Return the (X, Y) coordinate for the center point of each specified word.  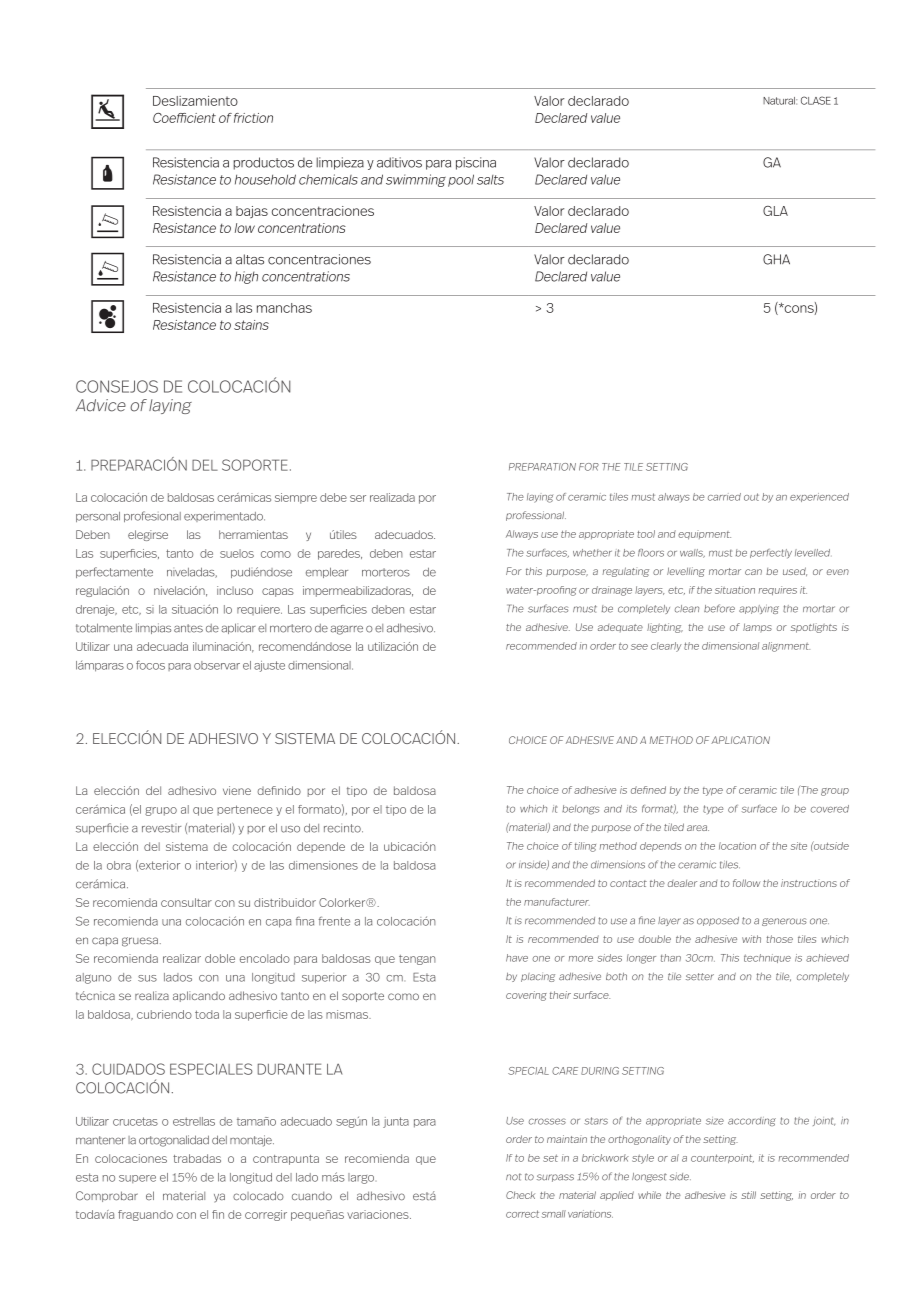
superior (324, 978)
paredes (340, 554)
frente (334, 921)
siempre (296, 498)
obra (119, 865)
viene (237, 790)
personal (98, 517)
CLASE (816, 100)
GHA (776, 259)
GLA (775, 211)
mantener (100, 1140)
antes (188, 628)
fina (305, 921)
